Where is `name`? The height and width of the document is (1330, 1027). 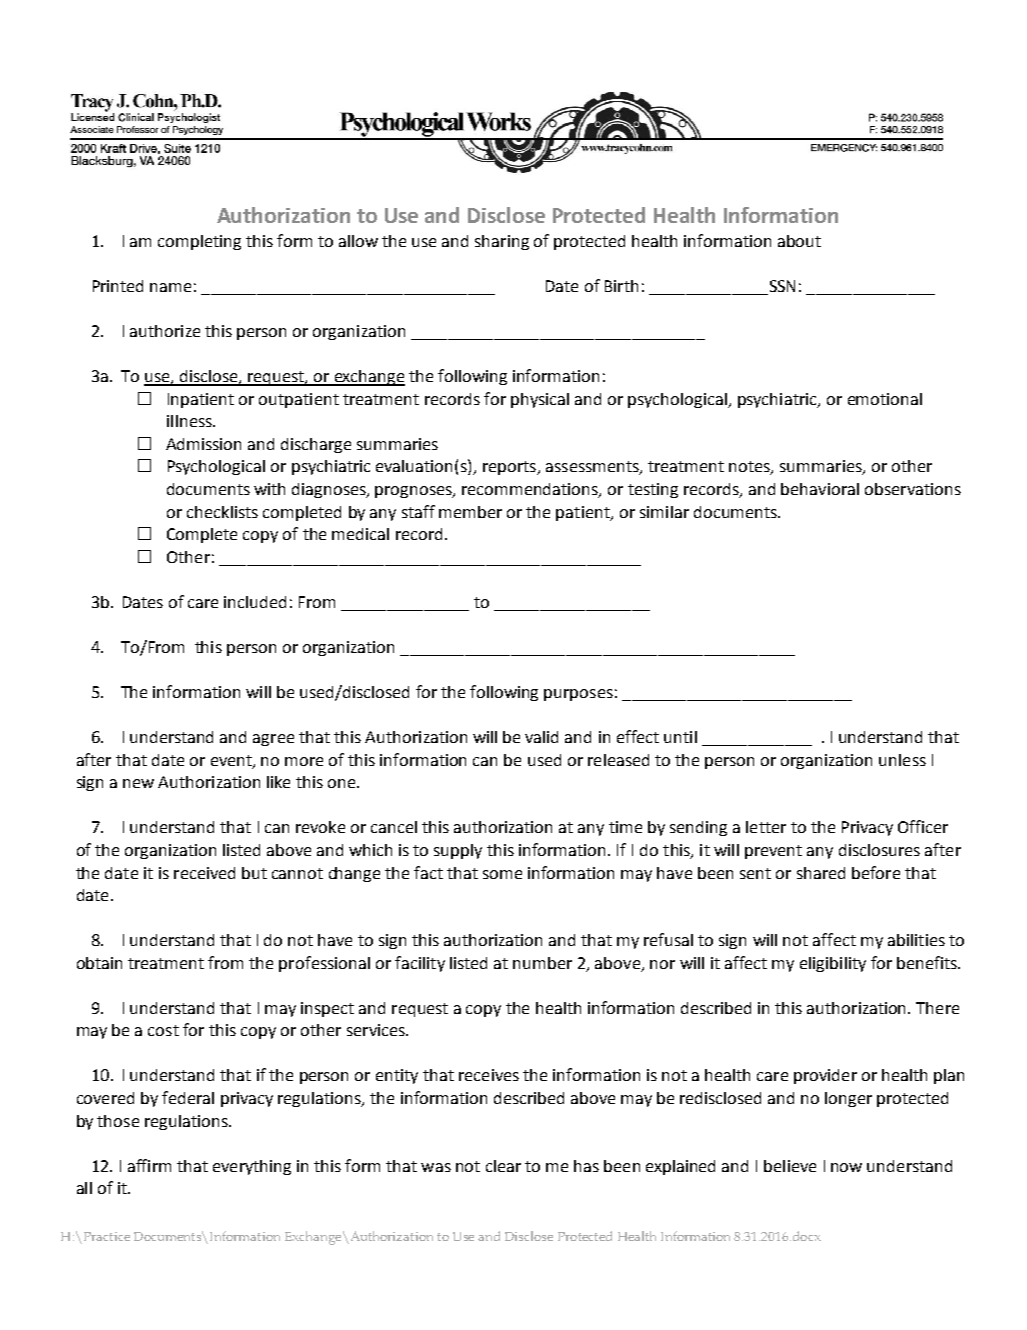
name is located at coordinates (170, 287).
